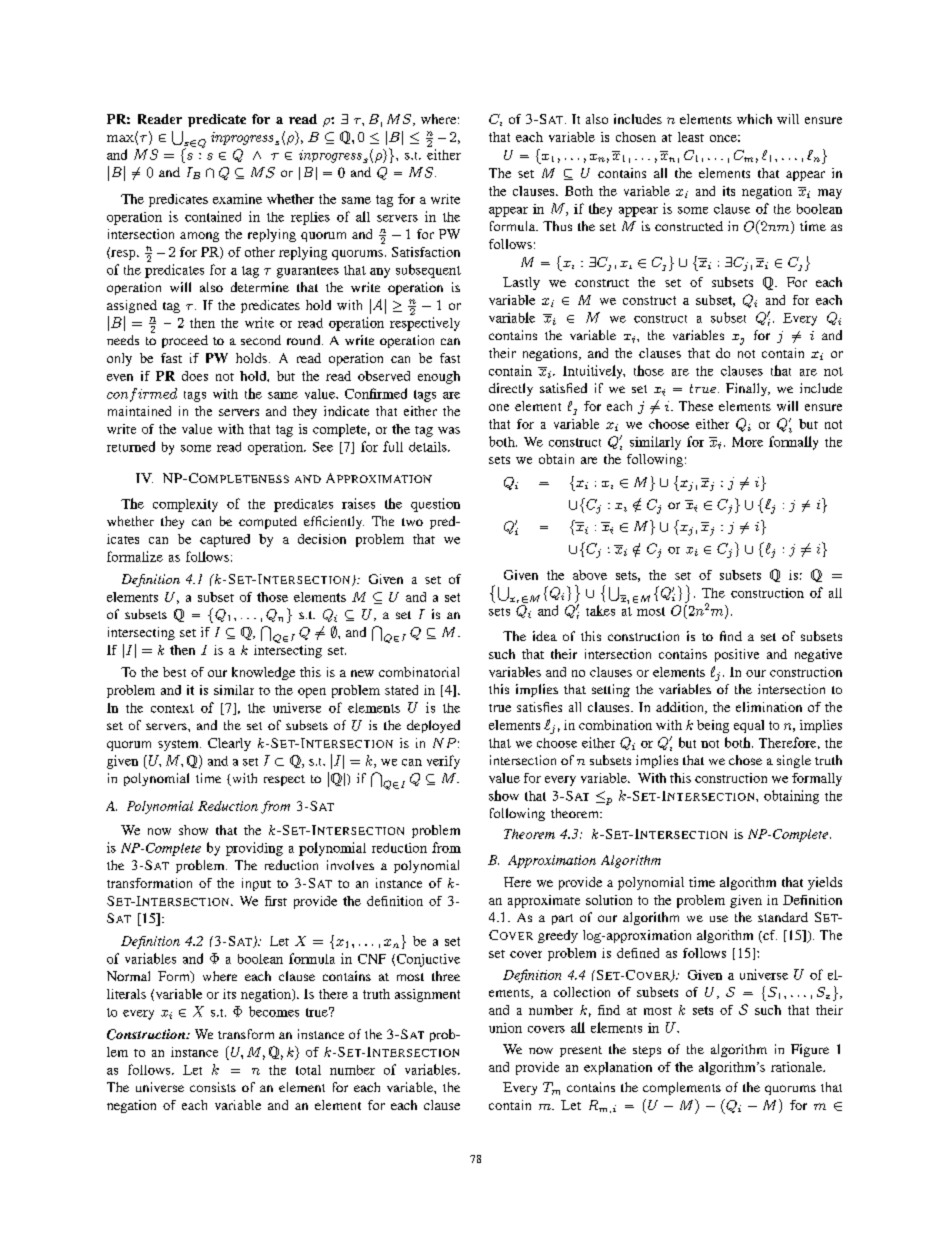  Describe the element at coordinates (749, 726) in the document. I see `equal` at that location.
